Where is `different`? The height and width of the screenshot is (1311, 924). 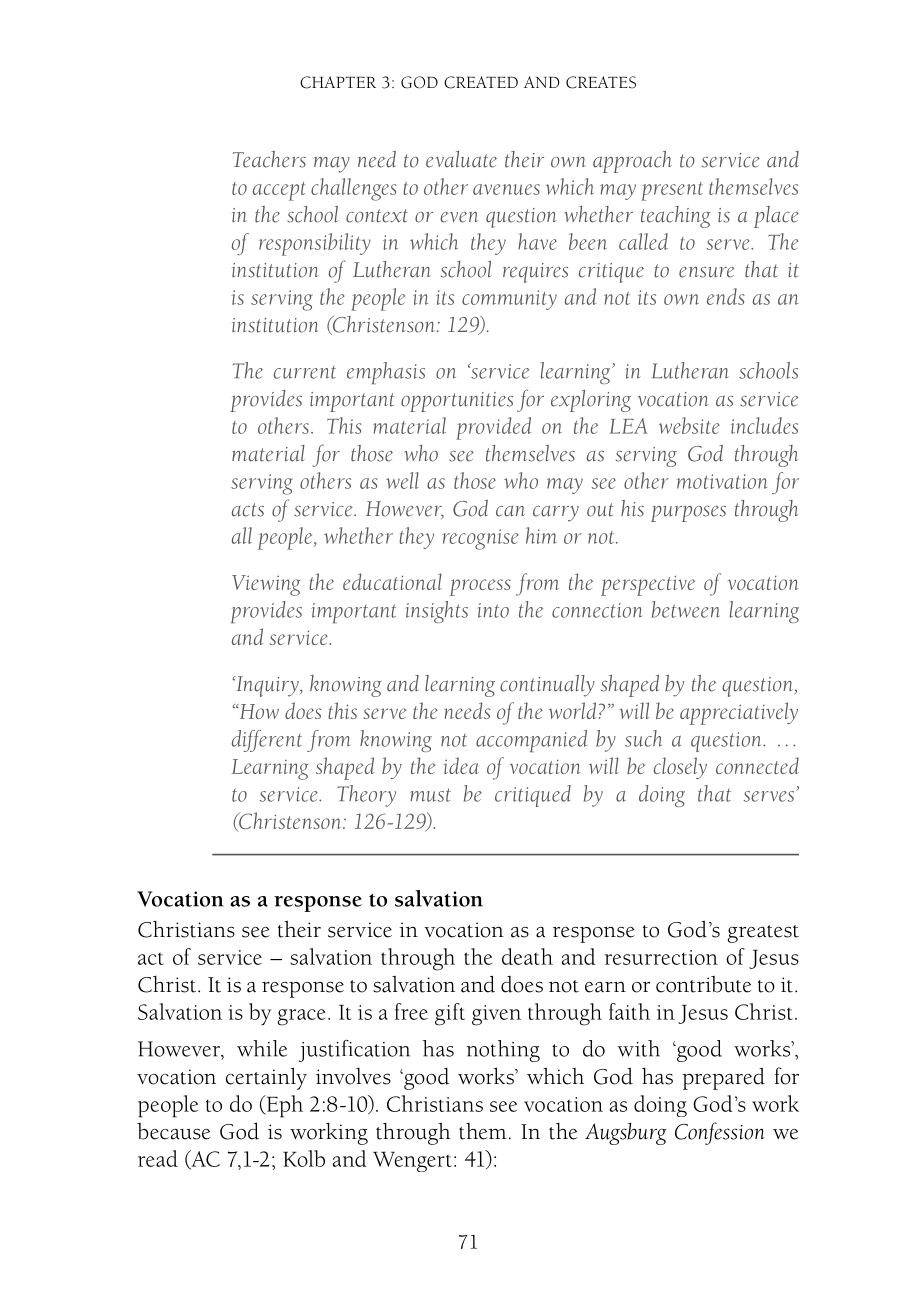 different is located at coordinates (267, 741).
